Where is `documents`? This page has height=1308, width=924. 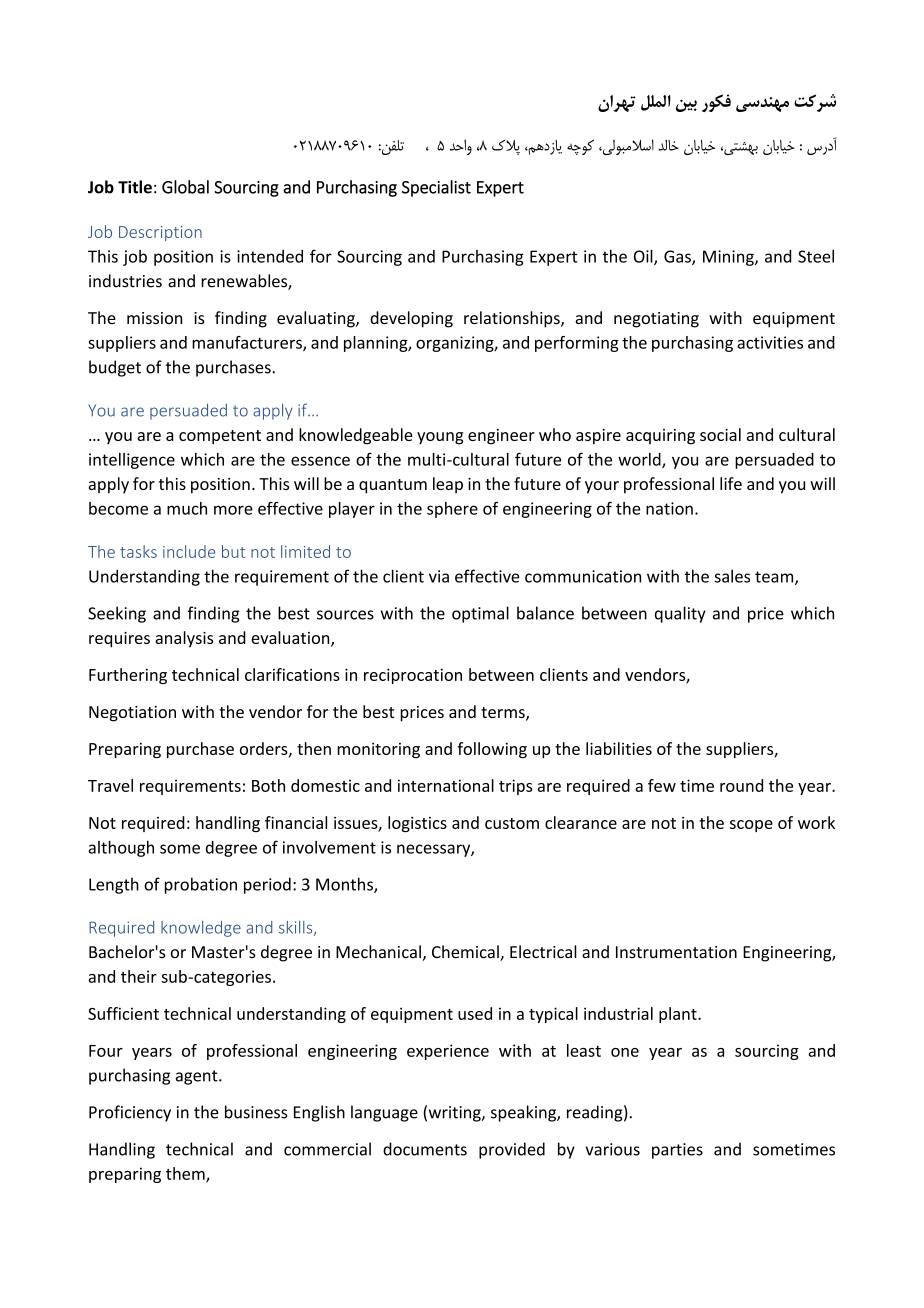 documents is located at coordinates (425, 1149).
